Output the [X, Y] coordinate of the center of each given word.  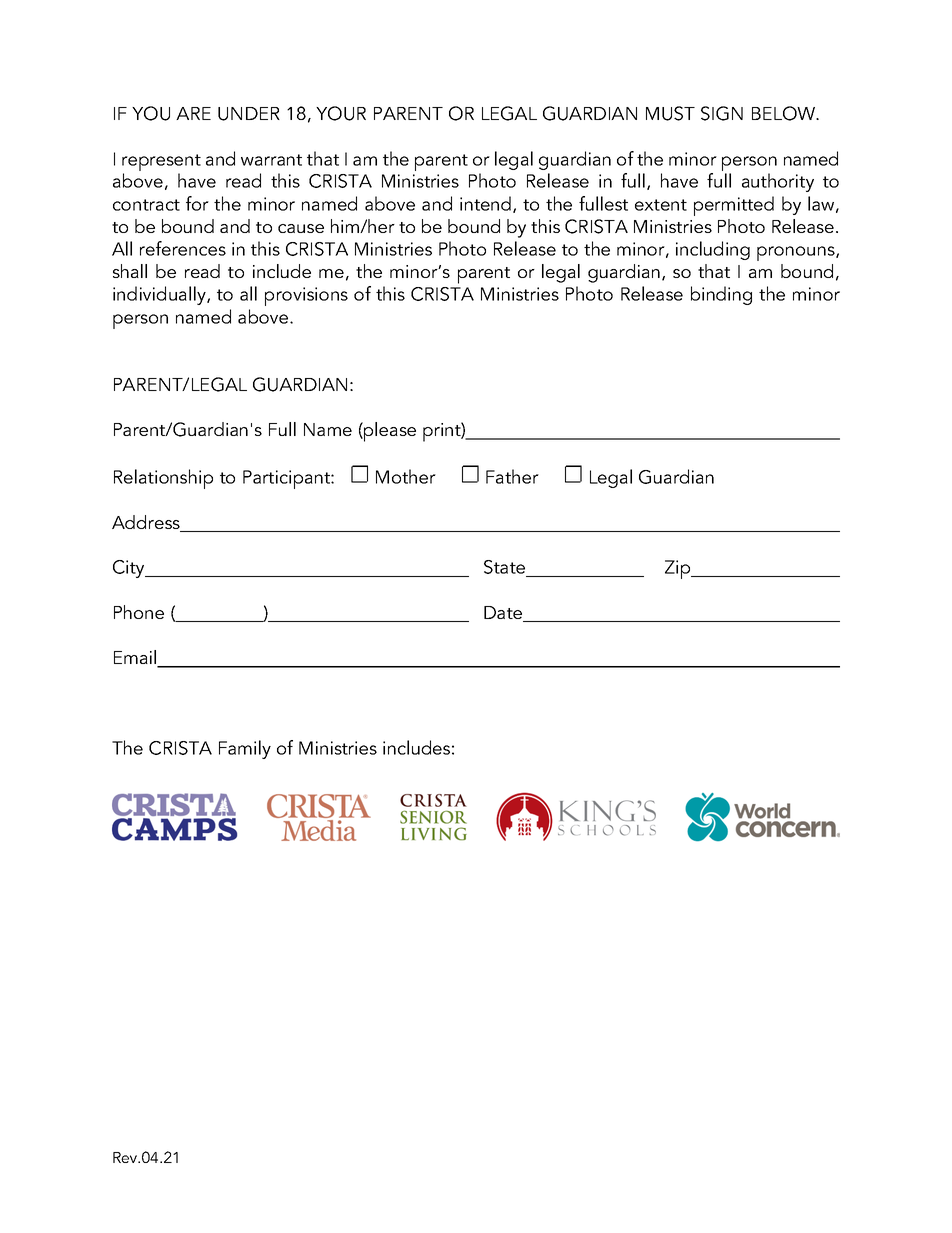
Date [504, 614]
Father [512, 476]
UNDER [249, 114]
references [183, 248]
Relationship [163, 479]
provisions [306, 296]
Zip [679, 569]
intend [485, 203]
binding [721, 295]
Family [245, 749]
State [506, 568]
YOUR [341, 113]
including [713, 250]
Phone [139, 612]
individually [160, 295]
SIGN [722, 113]
